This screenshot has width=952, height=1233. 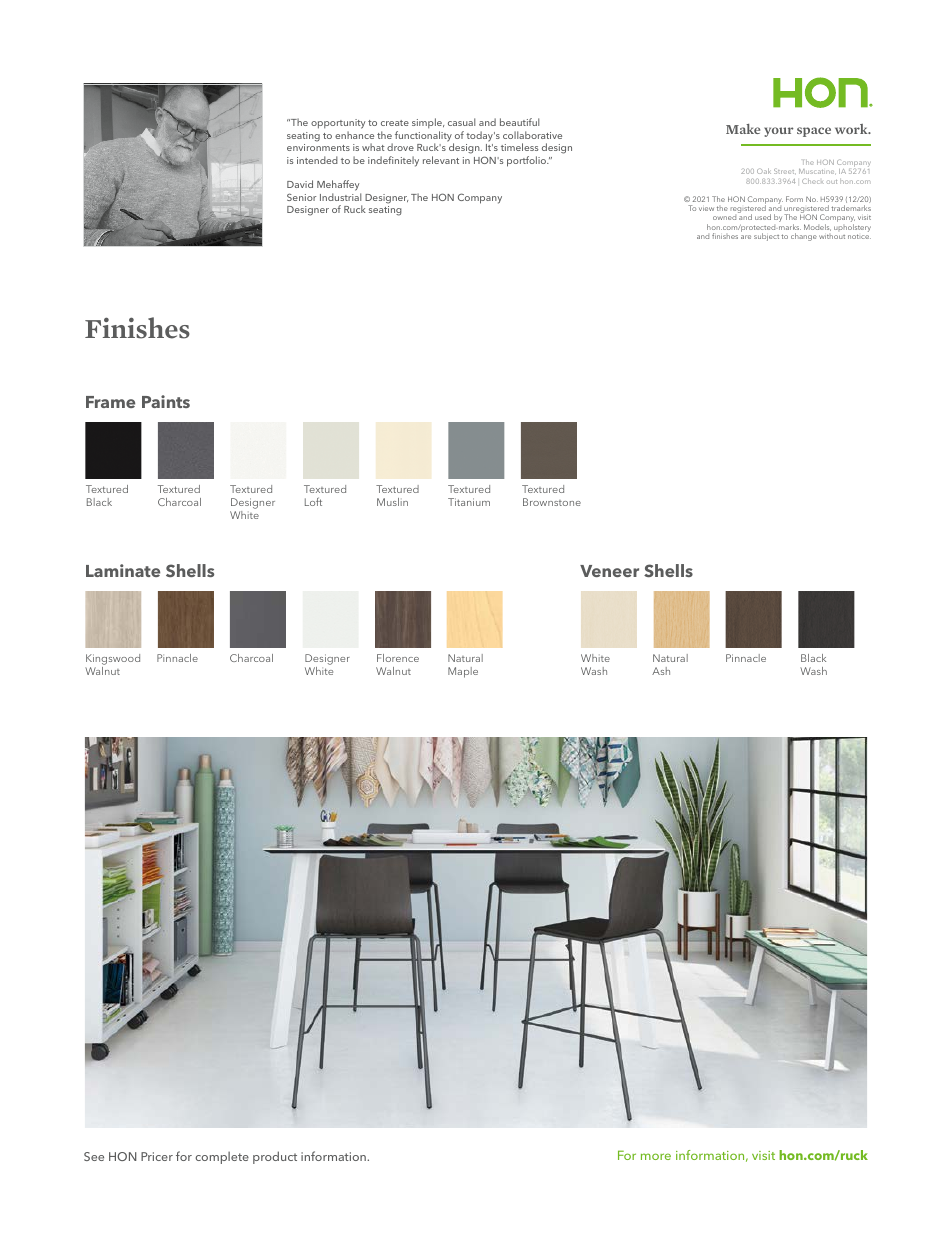 I want to click on Maple, so click(x=463, y=672).
